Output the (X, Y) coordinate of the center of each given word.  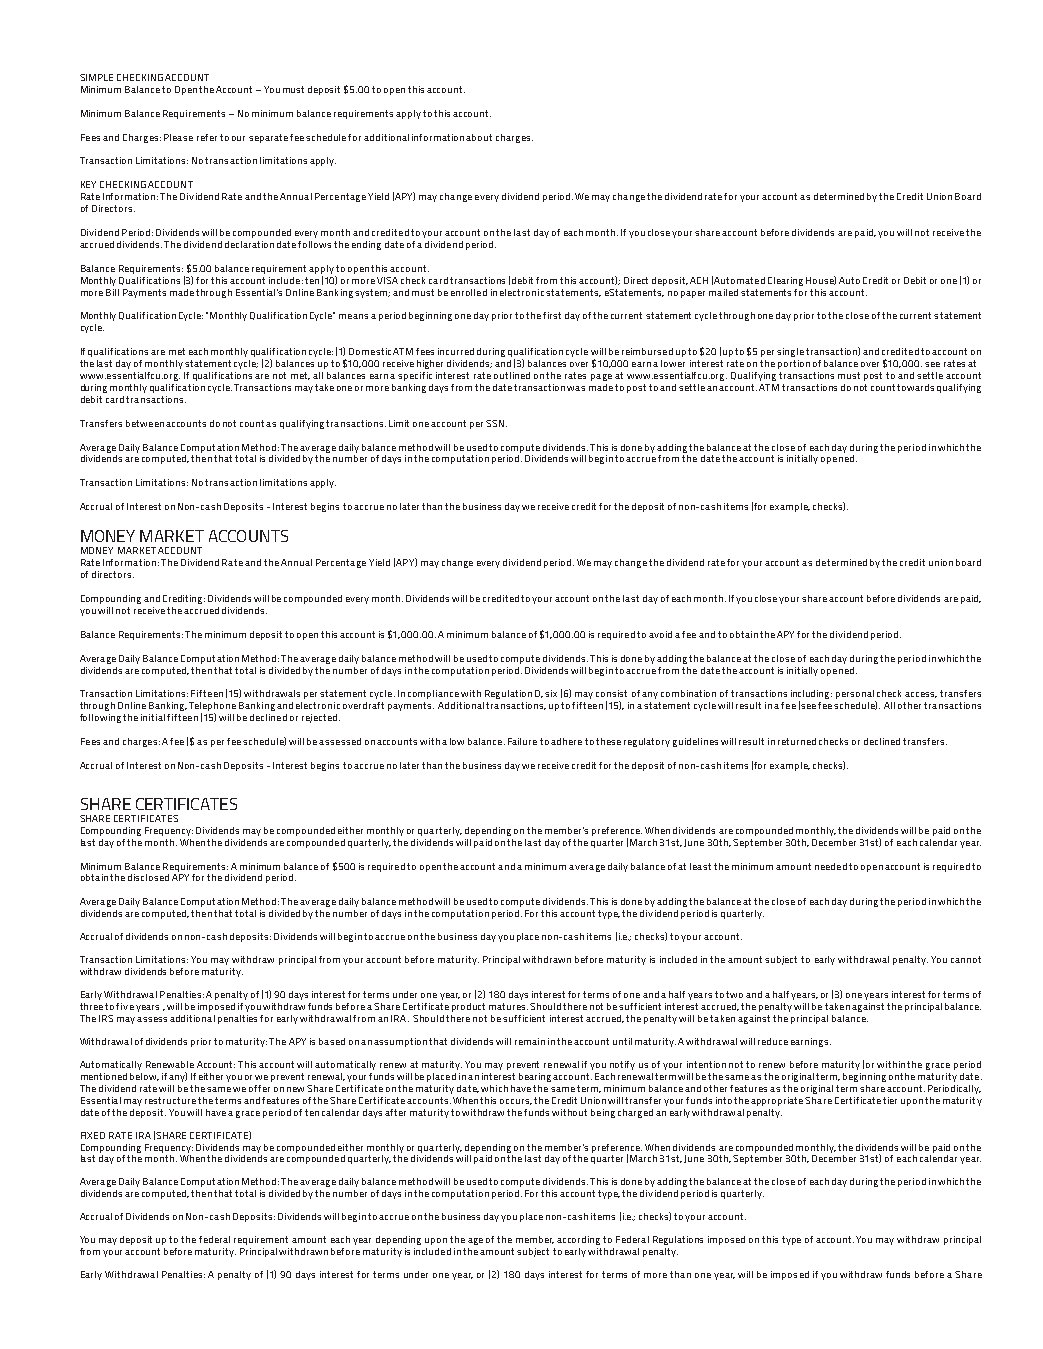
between (145, 423)
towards (915, 387)
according (578, 1240)
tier (890, 1100)
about (479, 137)
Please (178, 137)
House (821, 280)
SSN (495, 423)
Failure (522, 741)
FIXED (93, 1135)
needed (831, 866)
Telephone (212, 708)
